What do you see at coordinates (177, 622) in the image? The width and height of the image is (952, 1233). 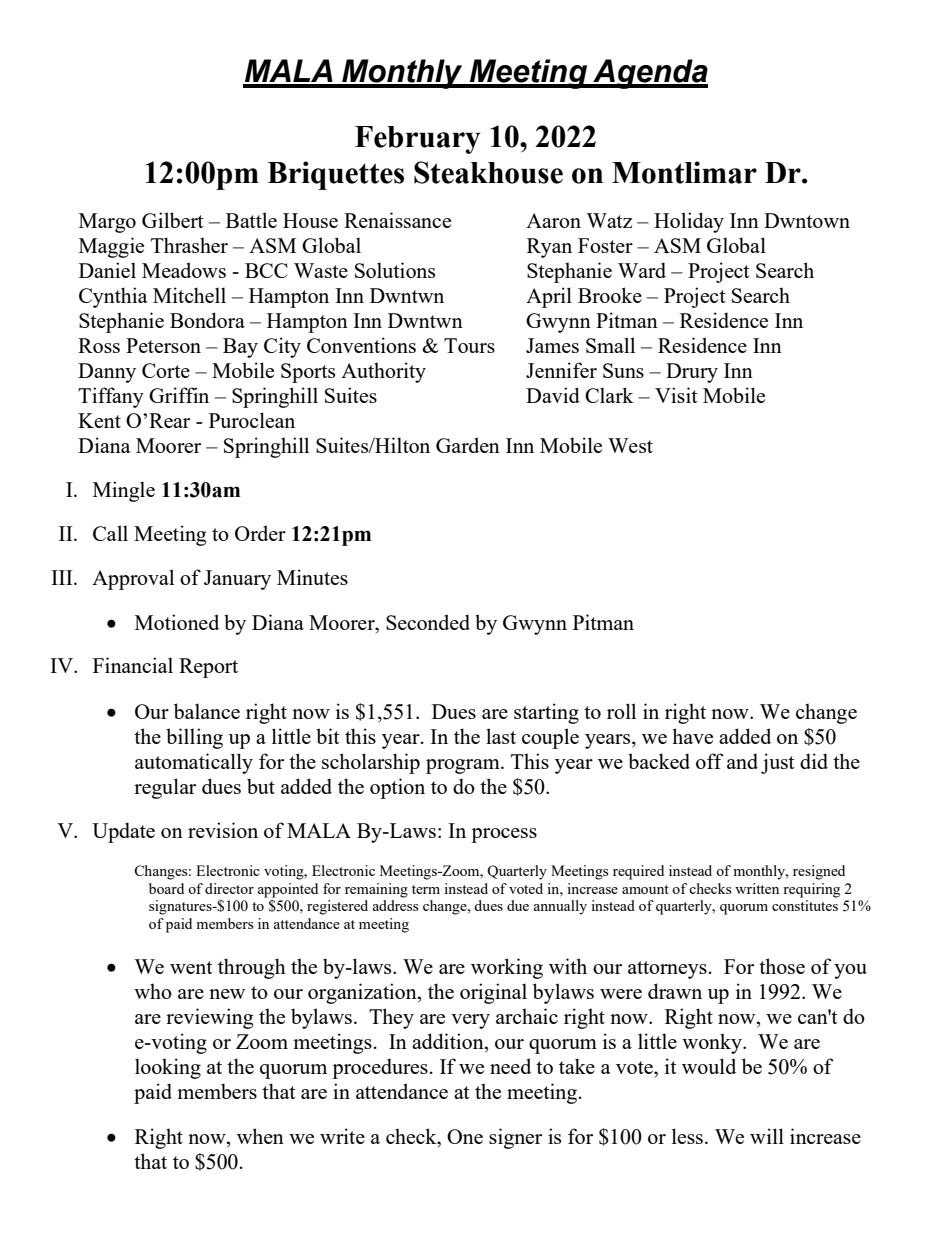 I see `Motioned` at bounding box center [177, 622].
